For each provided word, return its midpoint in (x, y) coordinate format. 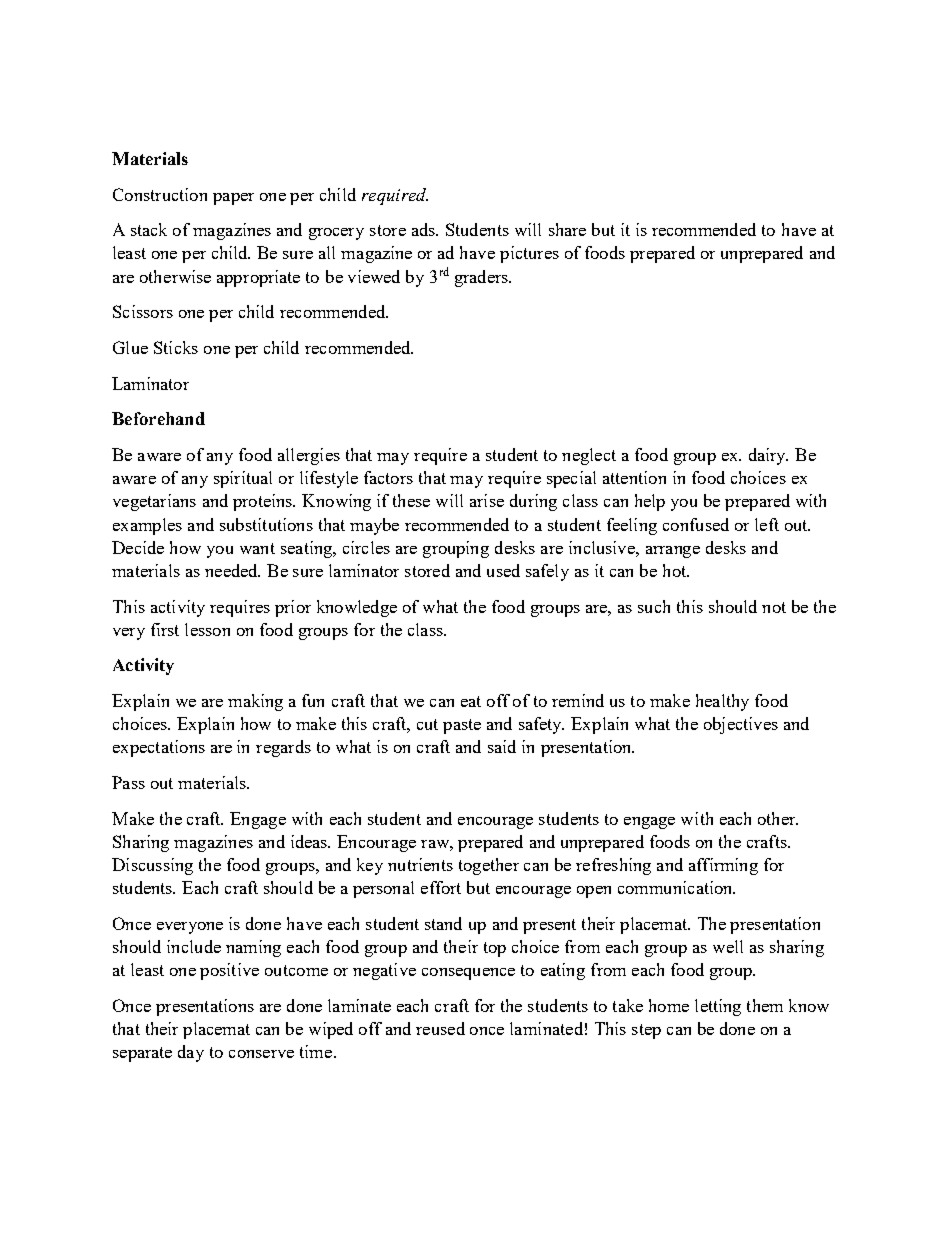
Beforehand (158, 418)
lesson (207, 629)
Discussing (152, 866)
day (191, 1053)
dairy (768, 456)
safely (547, 572)
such (654, 606)
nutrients (420, 864)
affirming (723, 866)
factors (388, 477)
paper (233, 199)
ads (424, 229)
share (567, 229)
